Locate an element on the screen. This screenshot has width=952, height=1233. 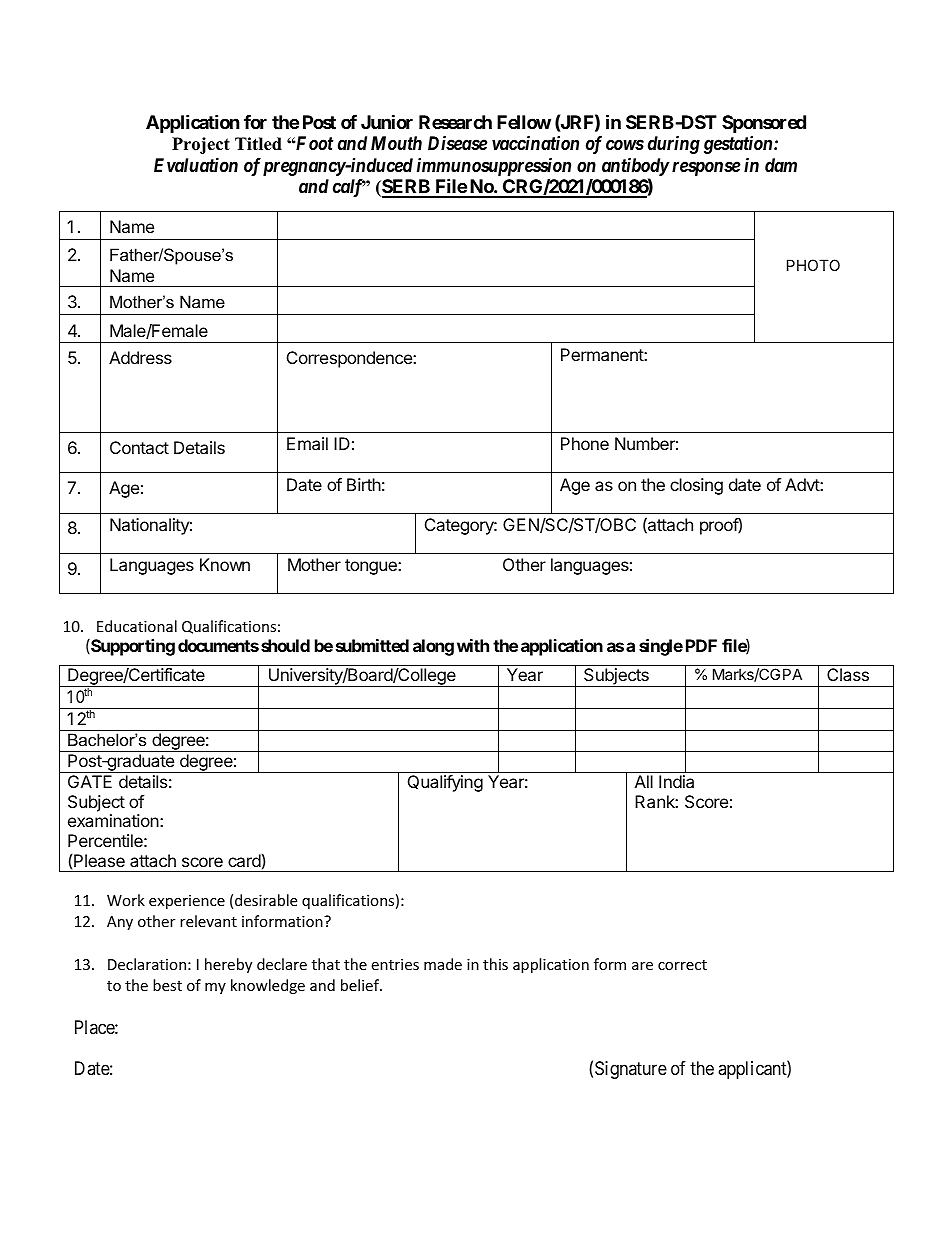
Educational is located at coordinates (137, 626).
